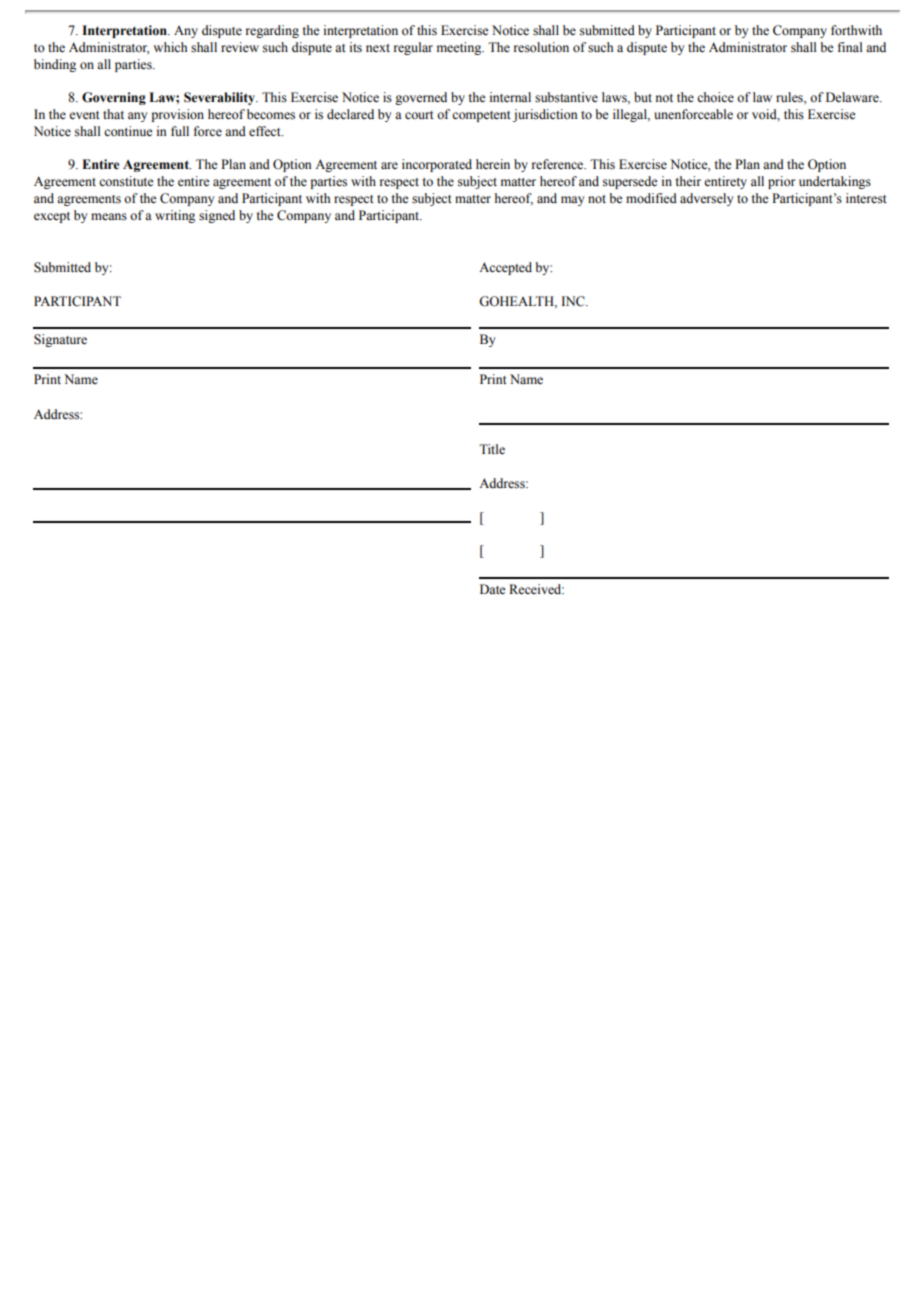  Describe the element at coordinates (60, 340) in the page. I see `Signature` at that location.
